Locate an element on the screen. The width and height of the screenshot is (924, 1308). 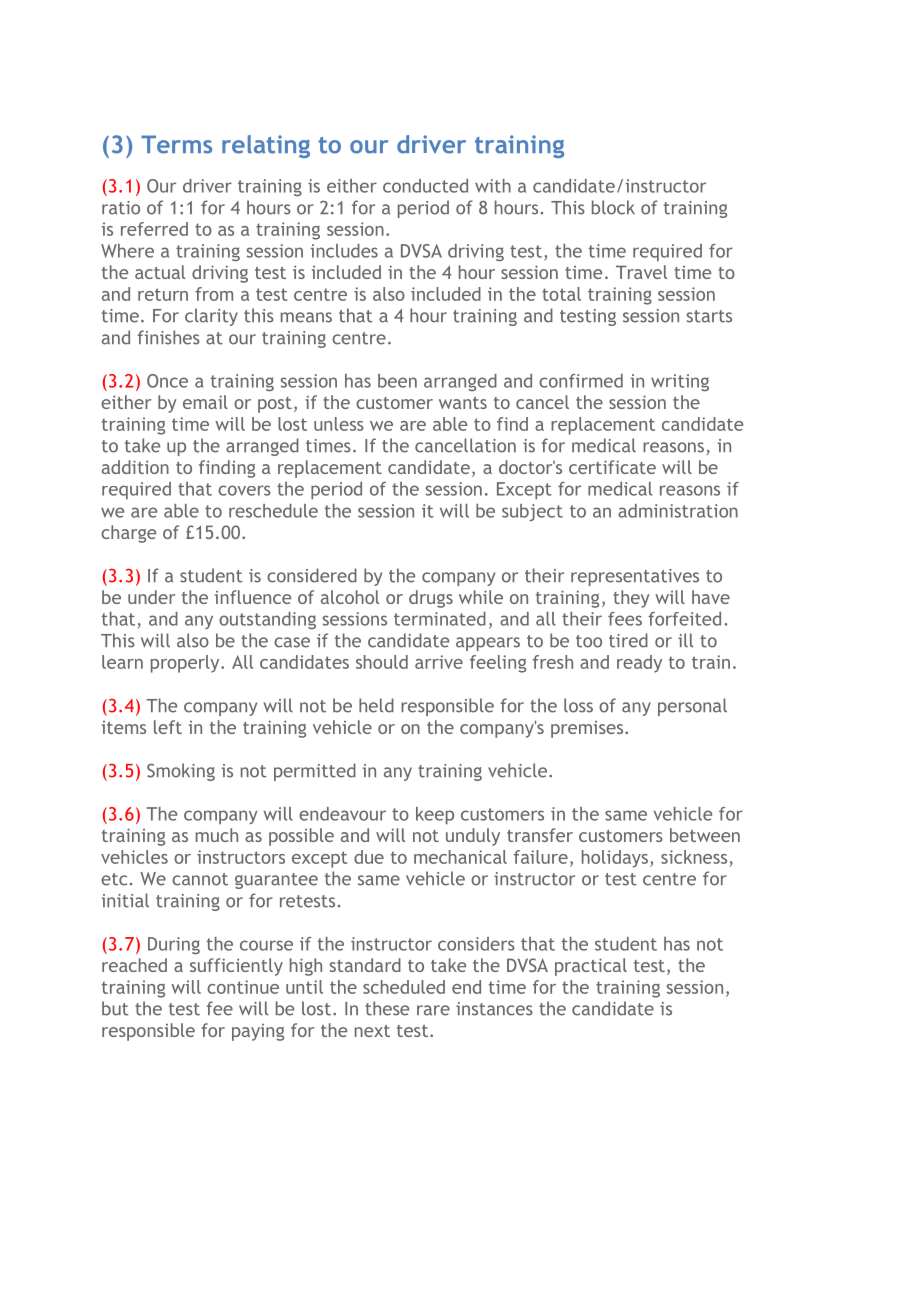
drugs is located at coordinates (431, 599).
